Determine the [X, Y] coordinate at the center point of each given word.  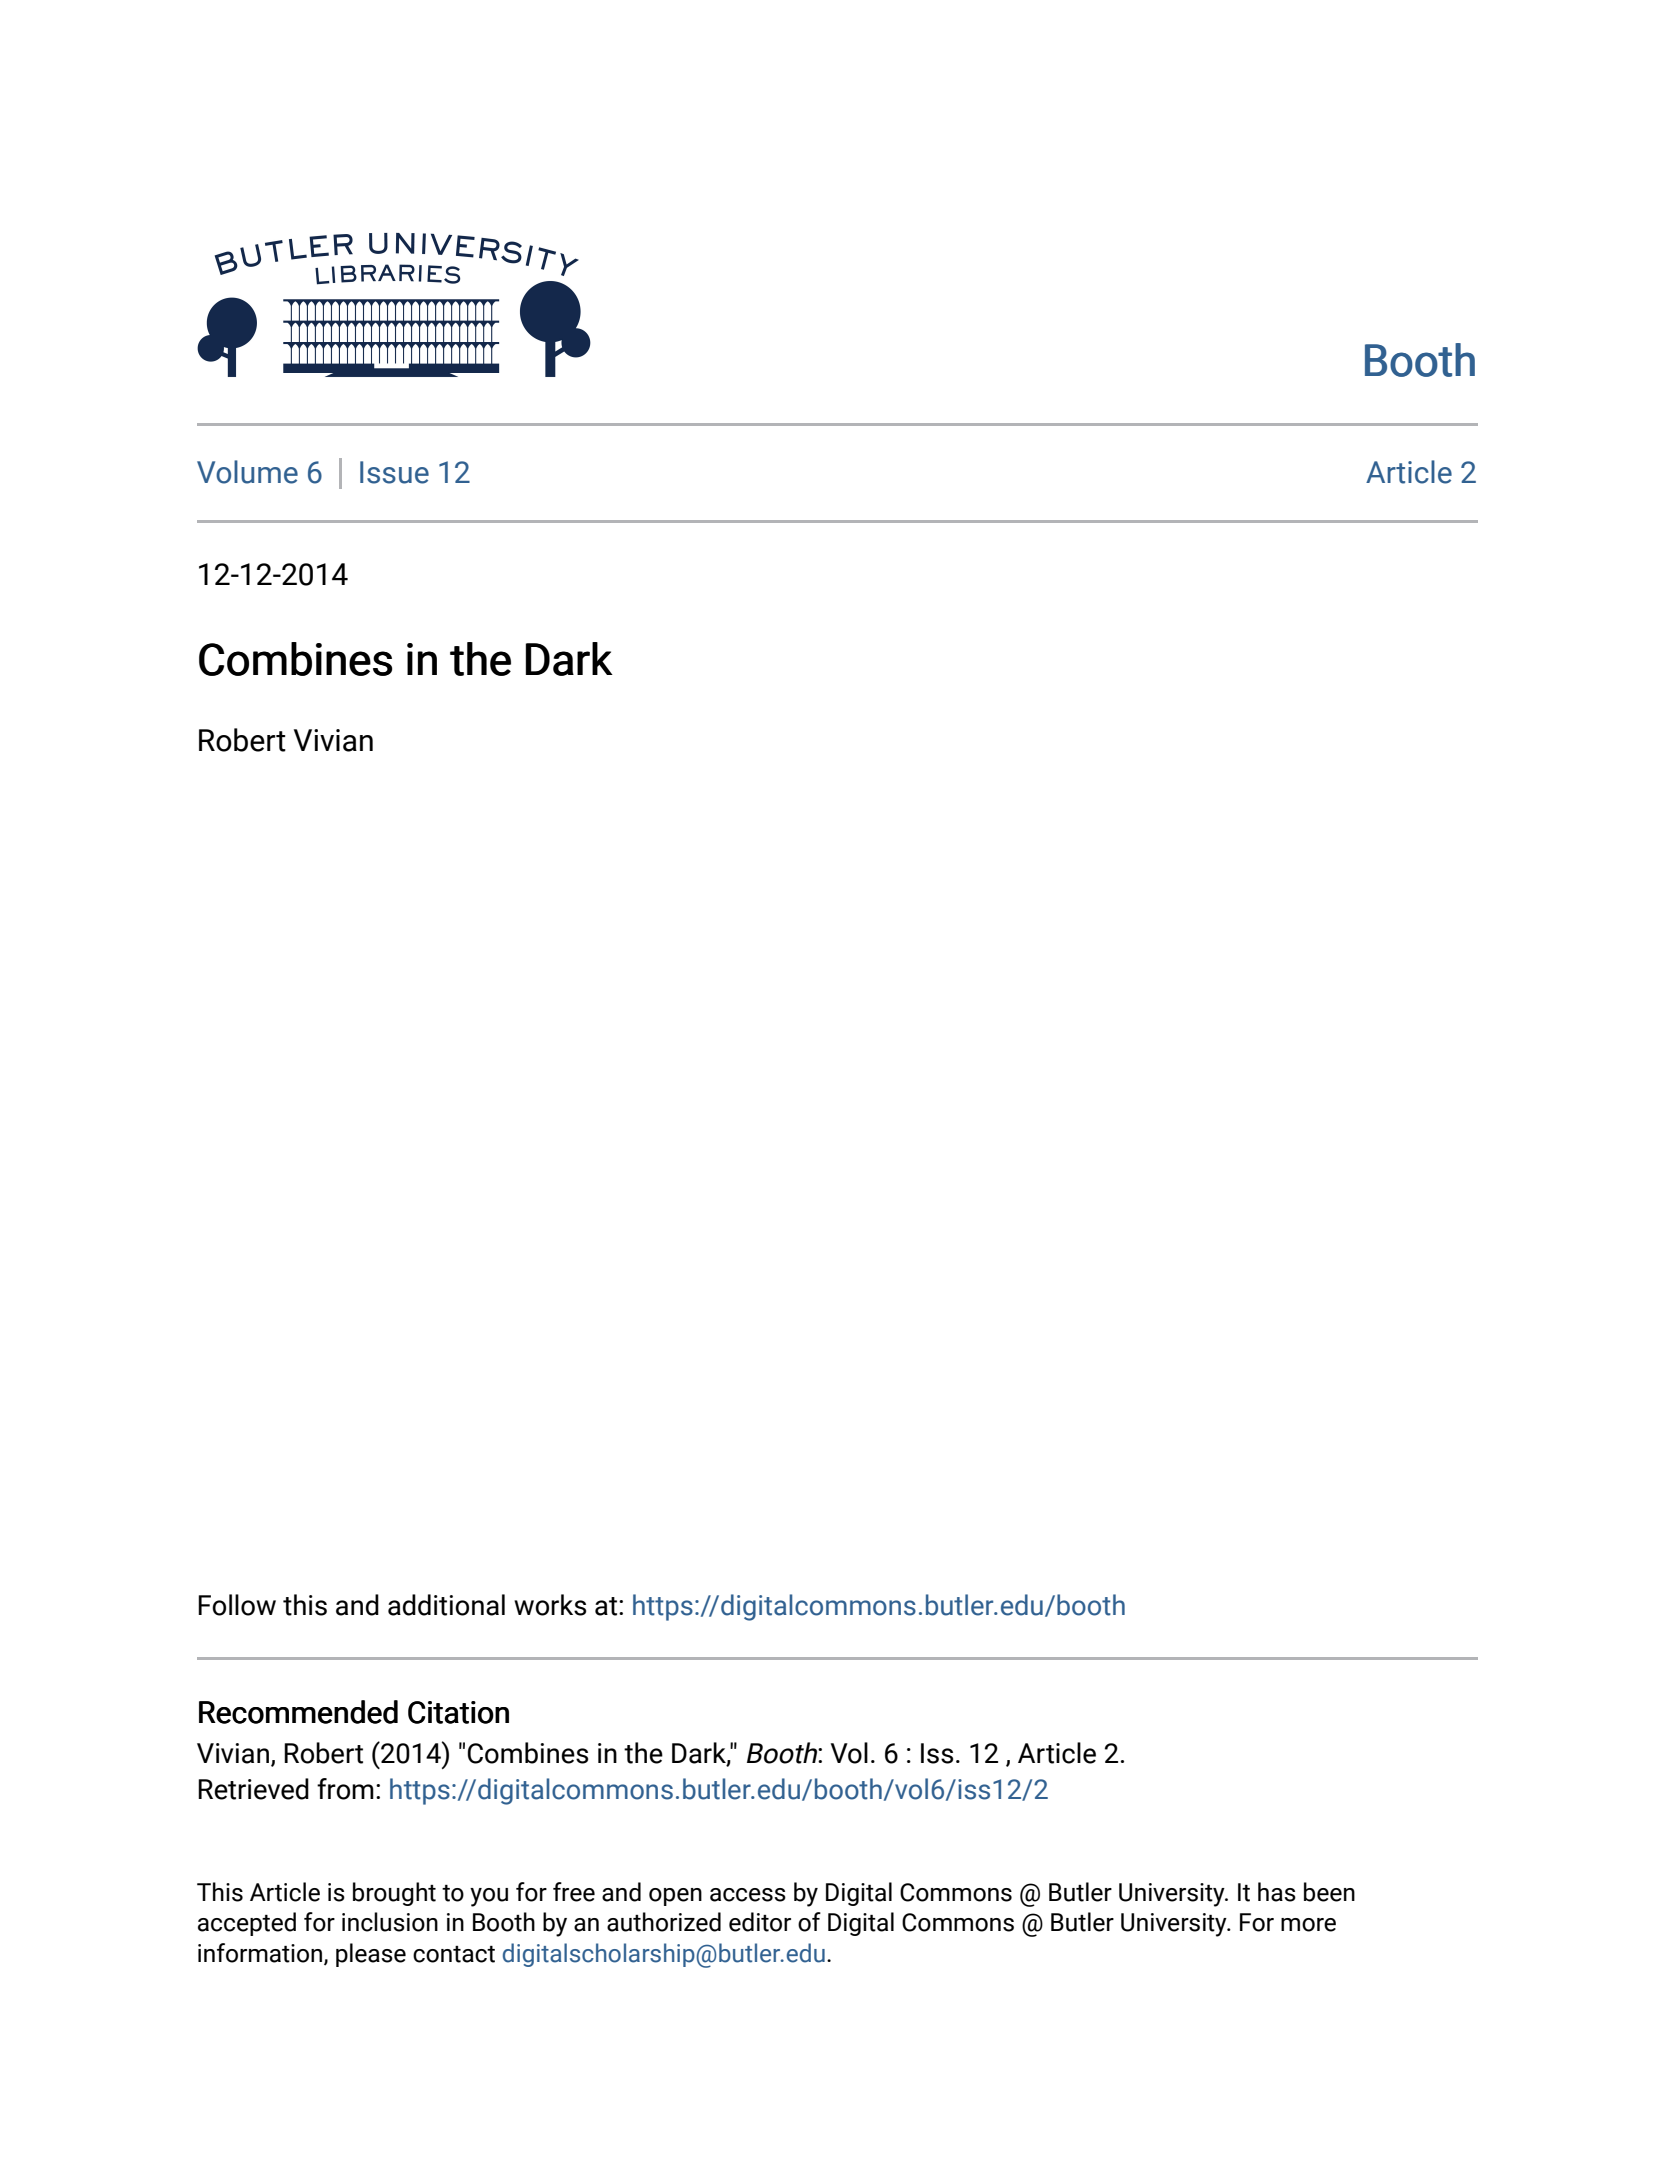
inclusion [390, 1922]
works [550, 1605]
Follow [237, 1605]
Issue [394, 472]
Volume [247, 472]
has [1277, 1892]
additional [446, 1605]
